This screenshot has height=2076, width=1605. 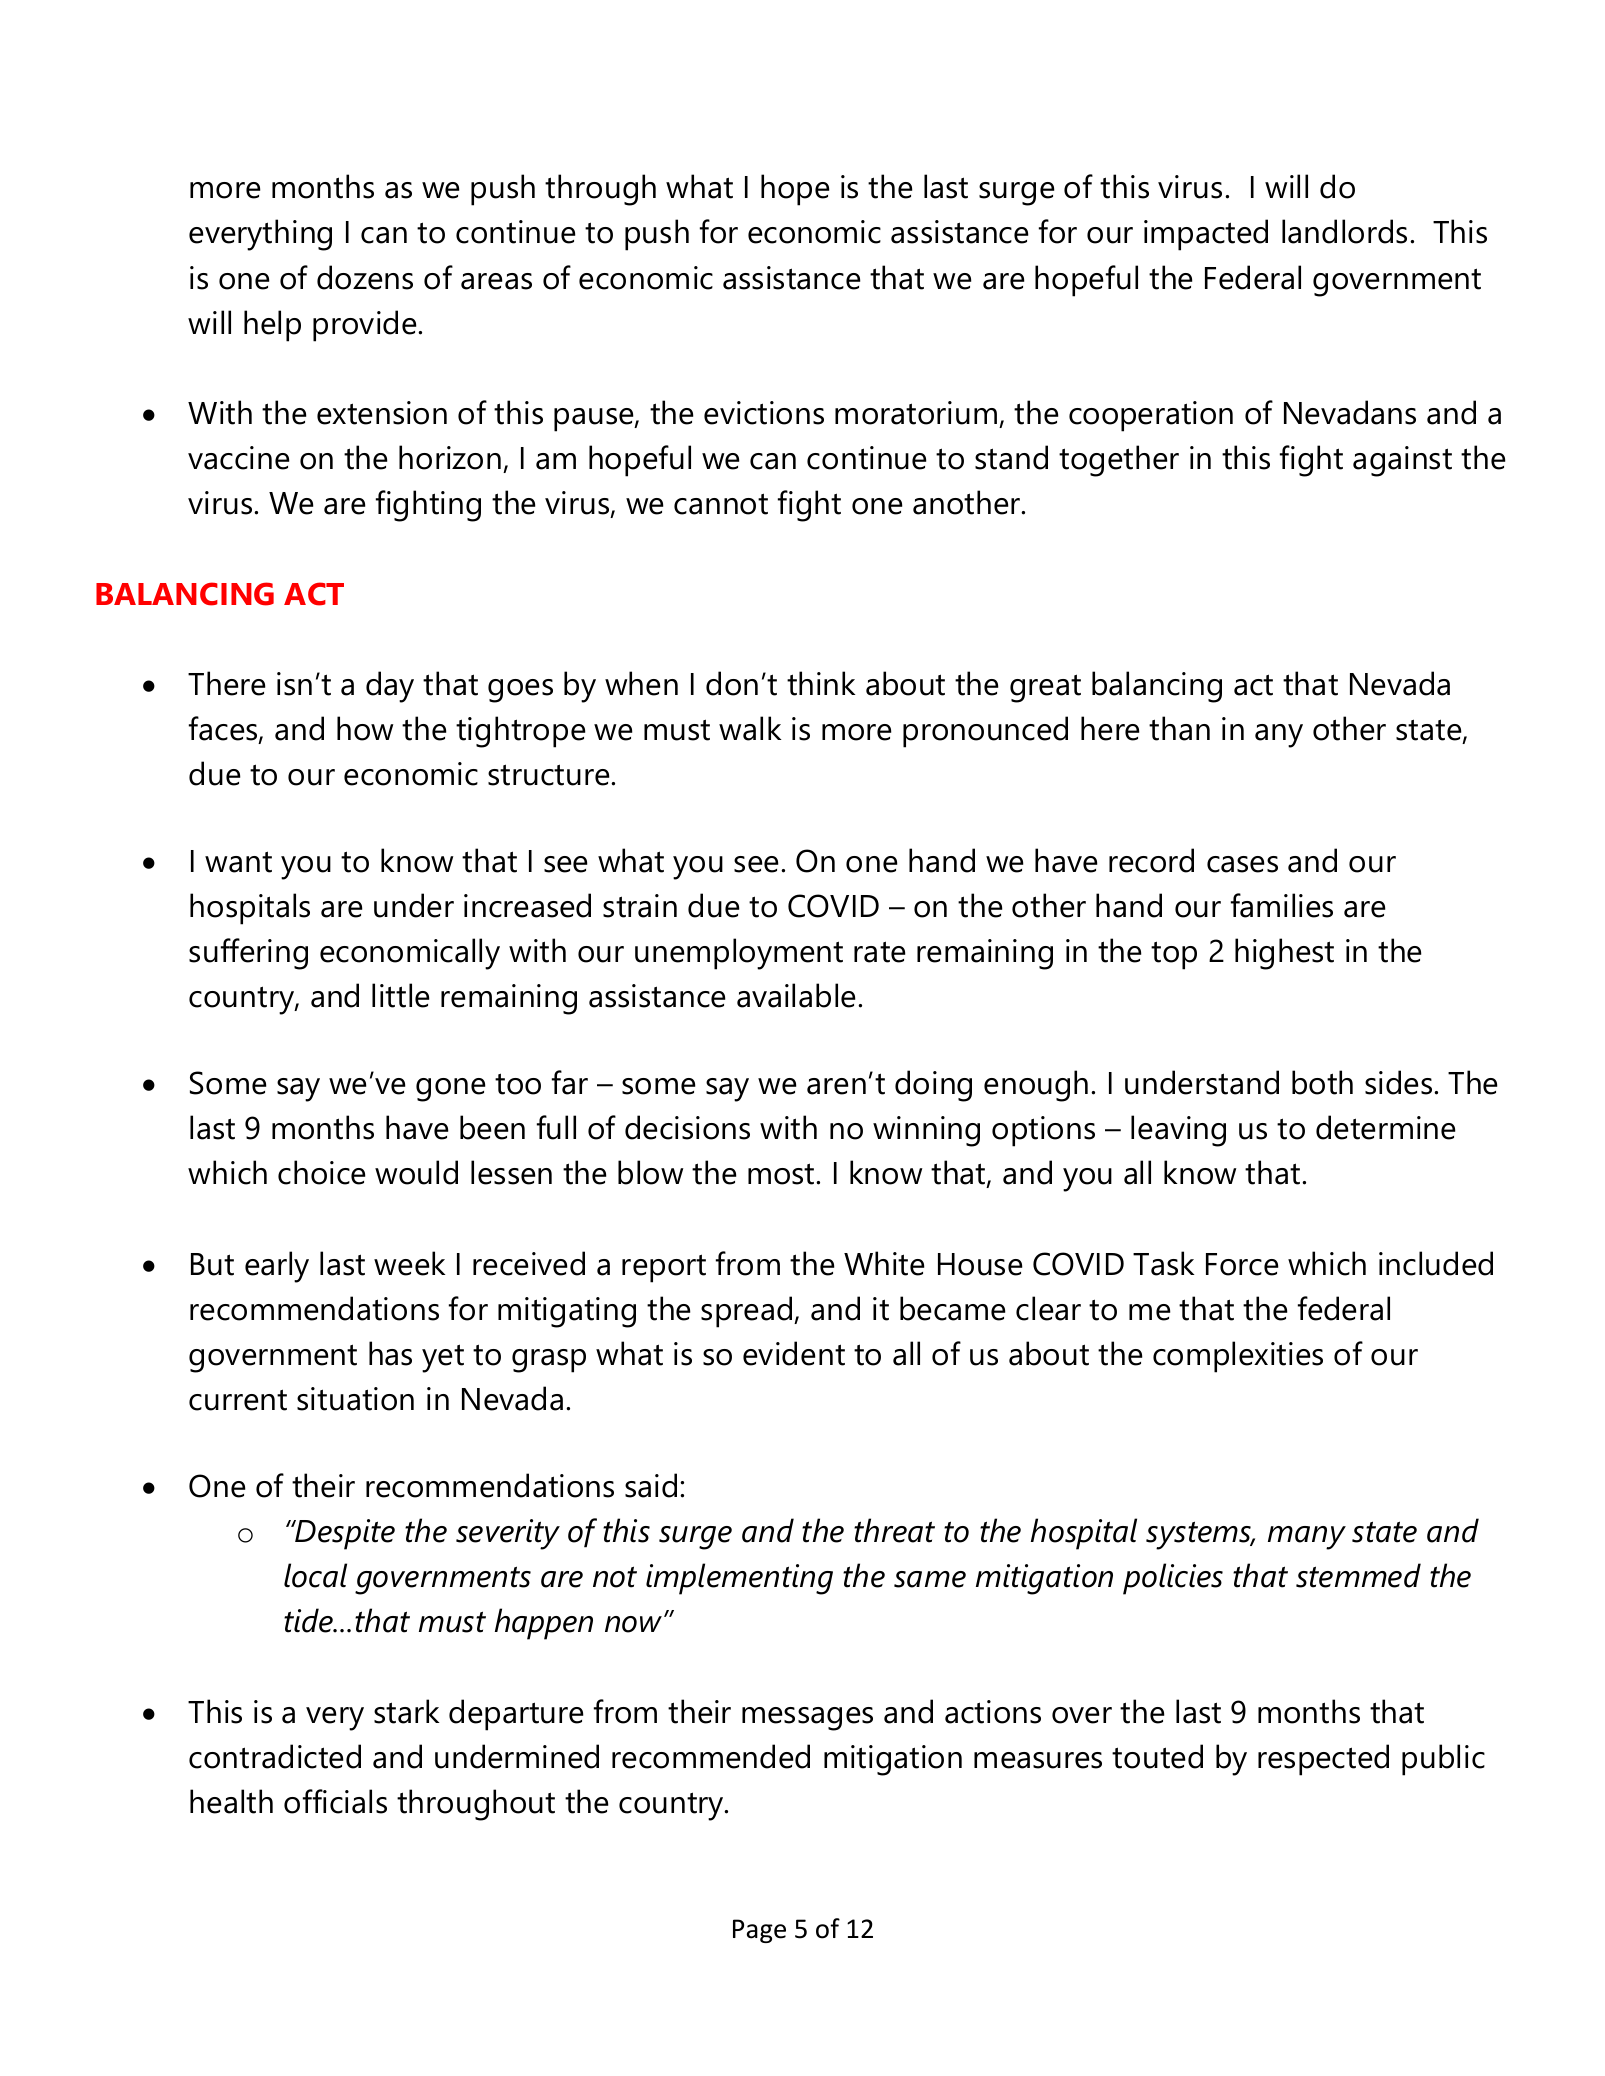 I want to click on landlords, so click(x=1344, y=231).
